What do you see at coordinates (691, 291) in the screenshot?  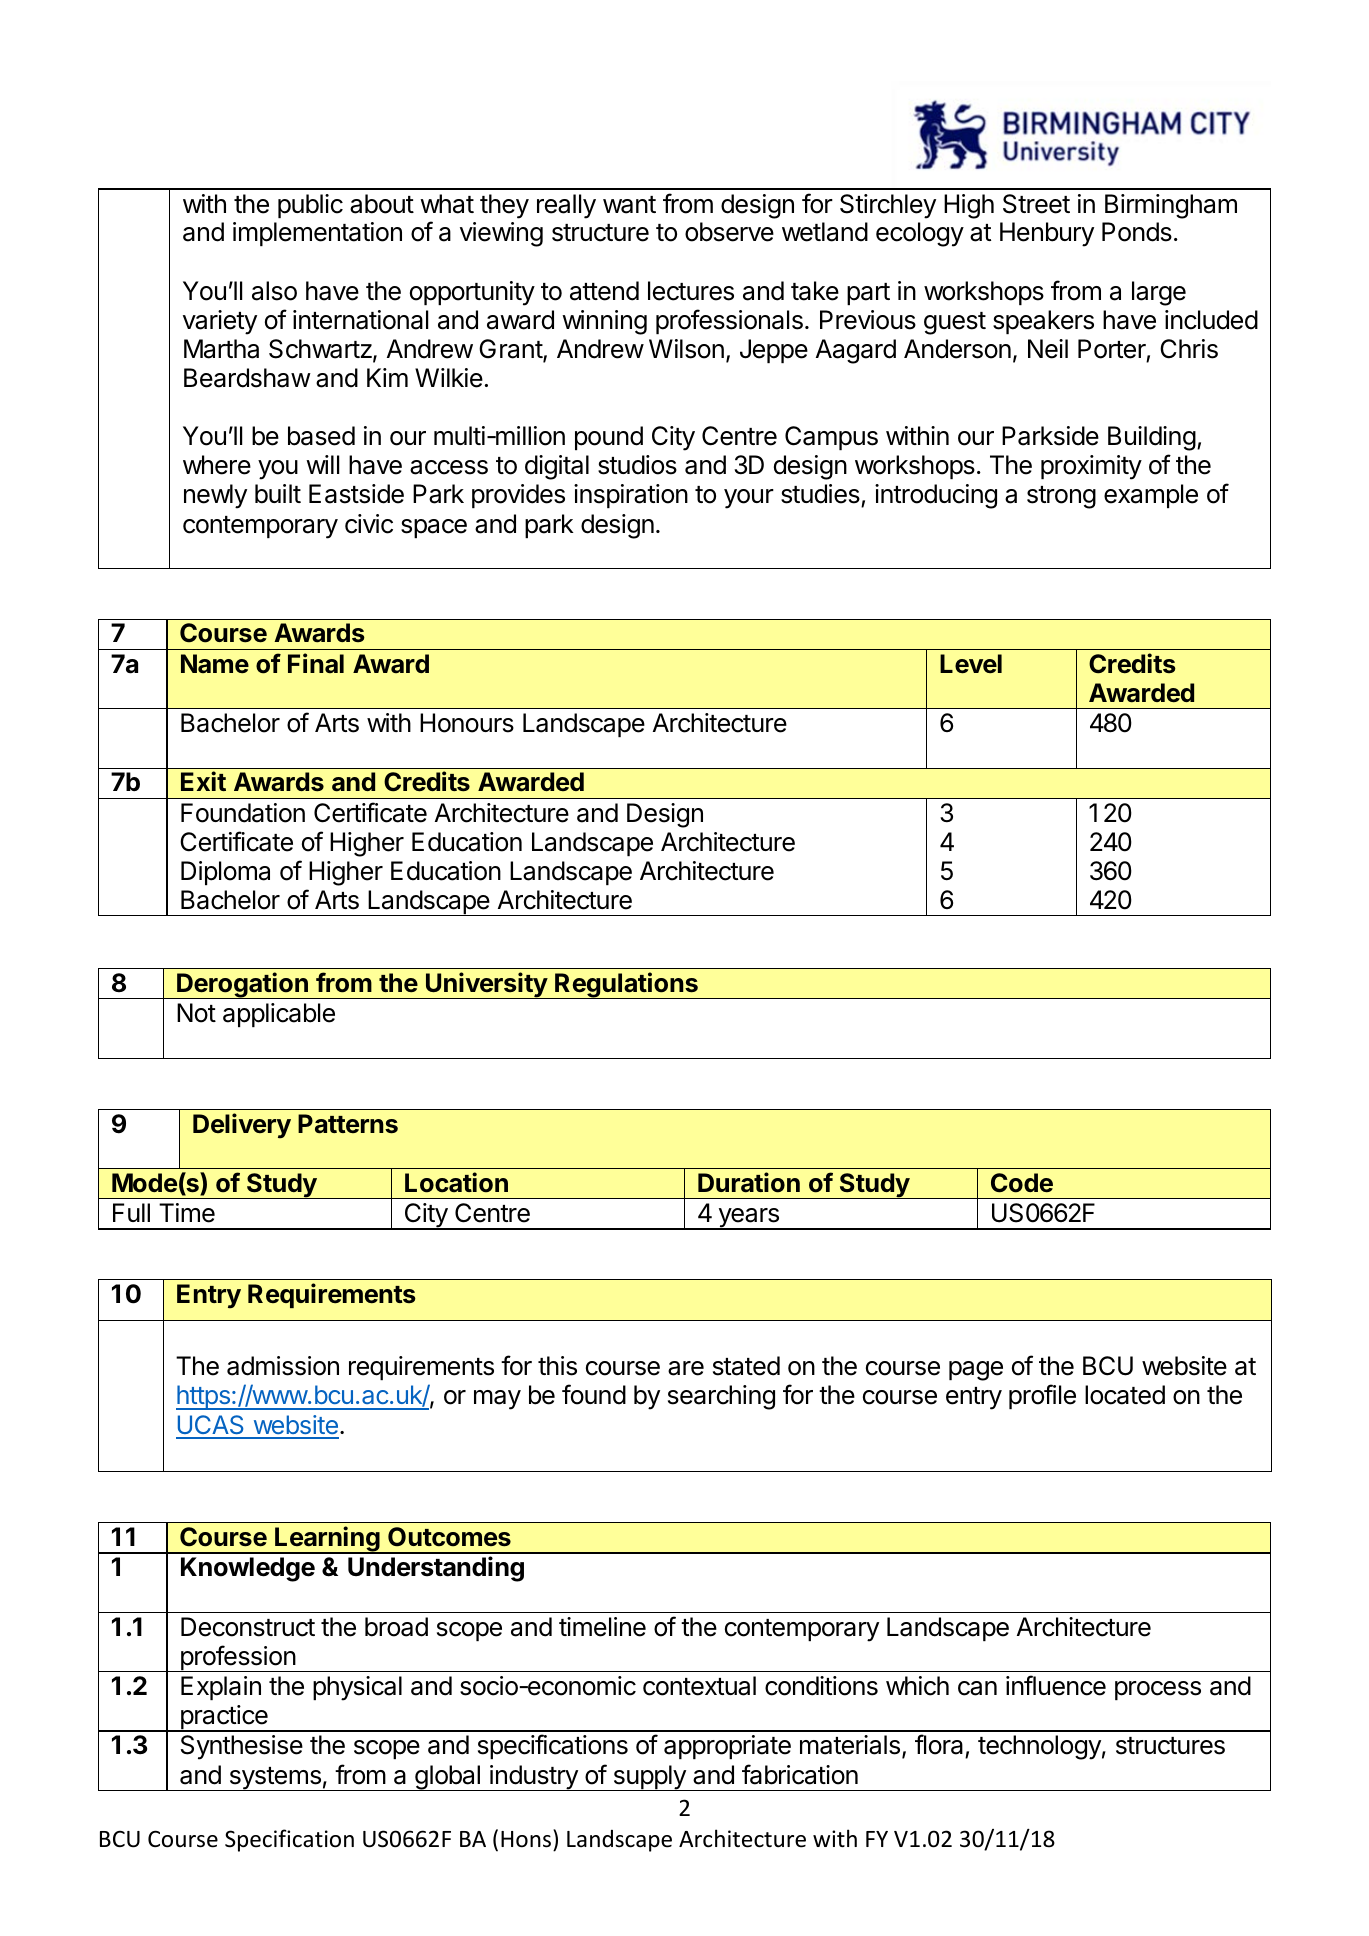 I see `lectures` at bounding box center [691, 291].
